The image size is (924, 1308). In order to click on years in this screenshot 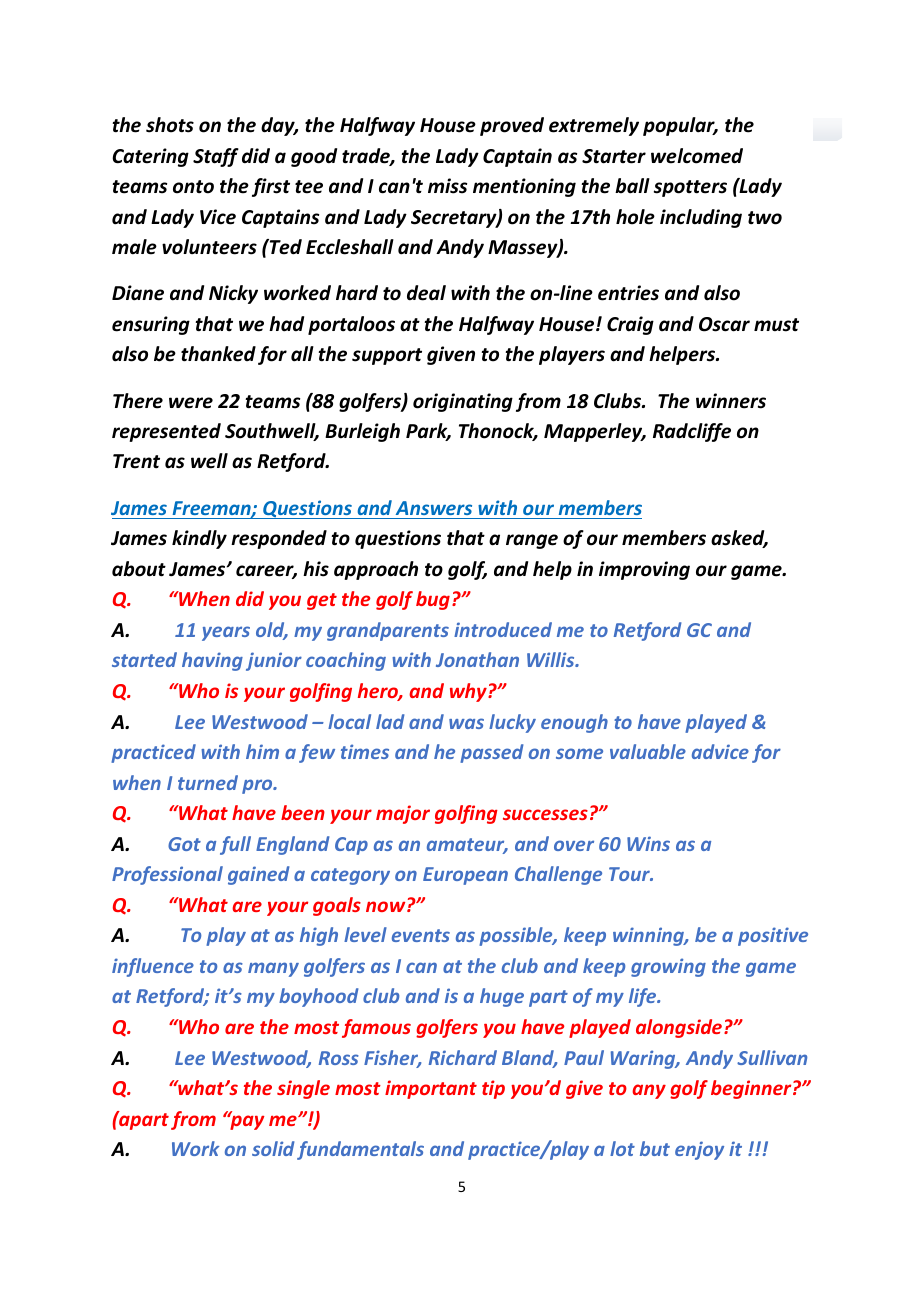, I will do `click(226, 633)`.
